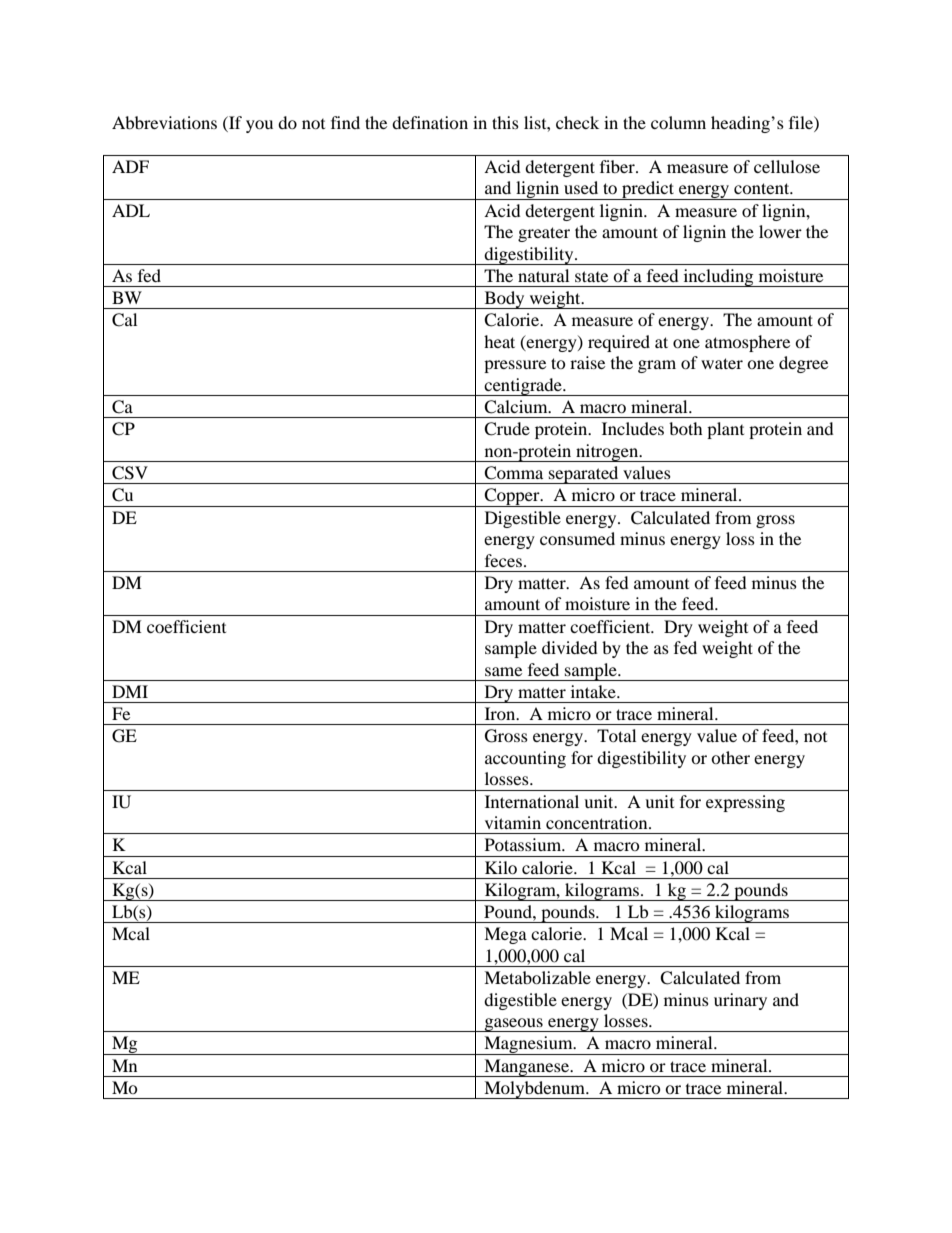 This image has width=952, height=1233. What do you see at coordinates (130, 691) in the image?
I see `DMI` at bounding box center [130, 691].
